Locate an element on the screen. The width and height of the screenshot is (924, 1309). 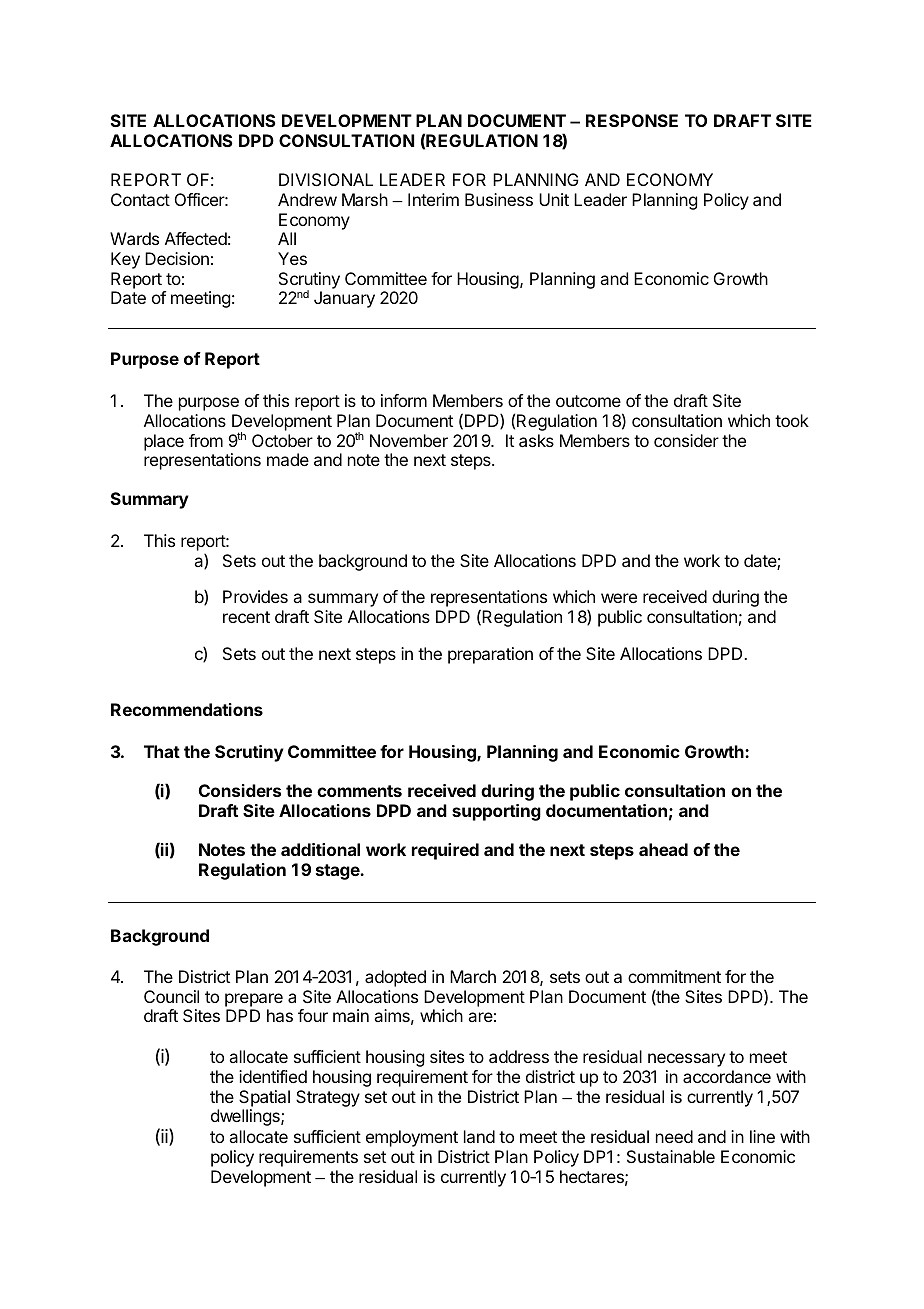
preparation is located at coordinates (490, 655).
